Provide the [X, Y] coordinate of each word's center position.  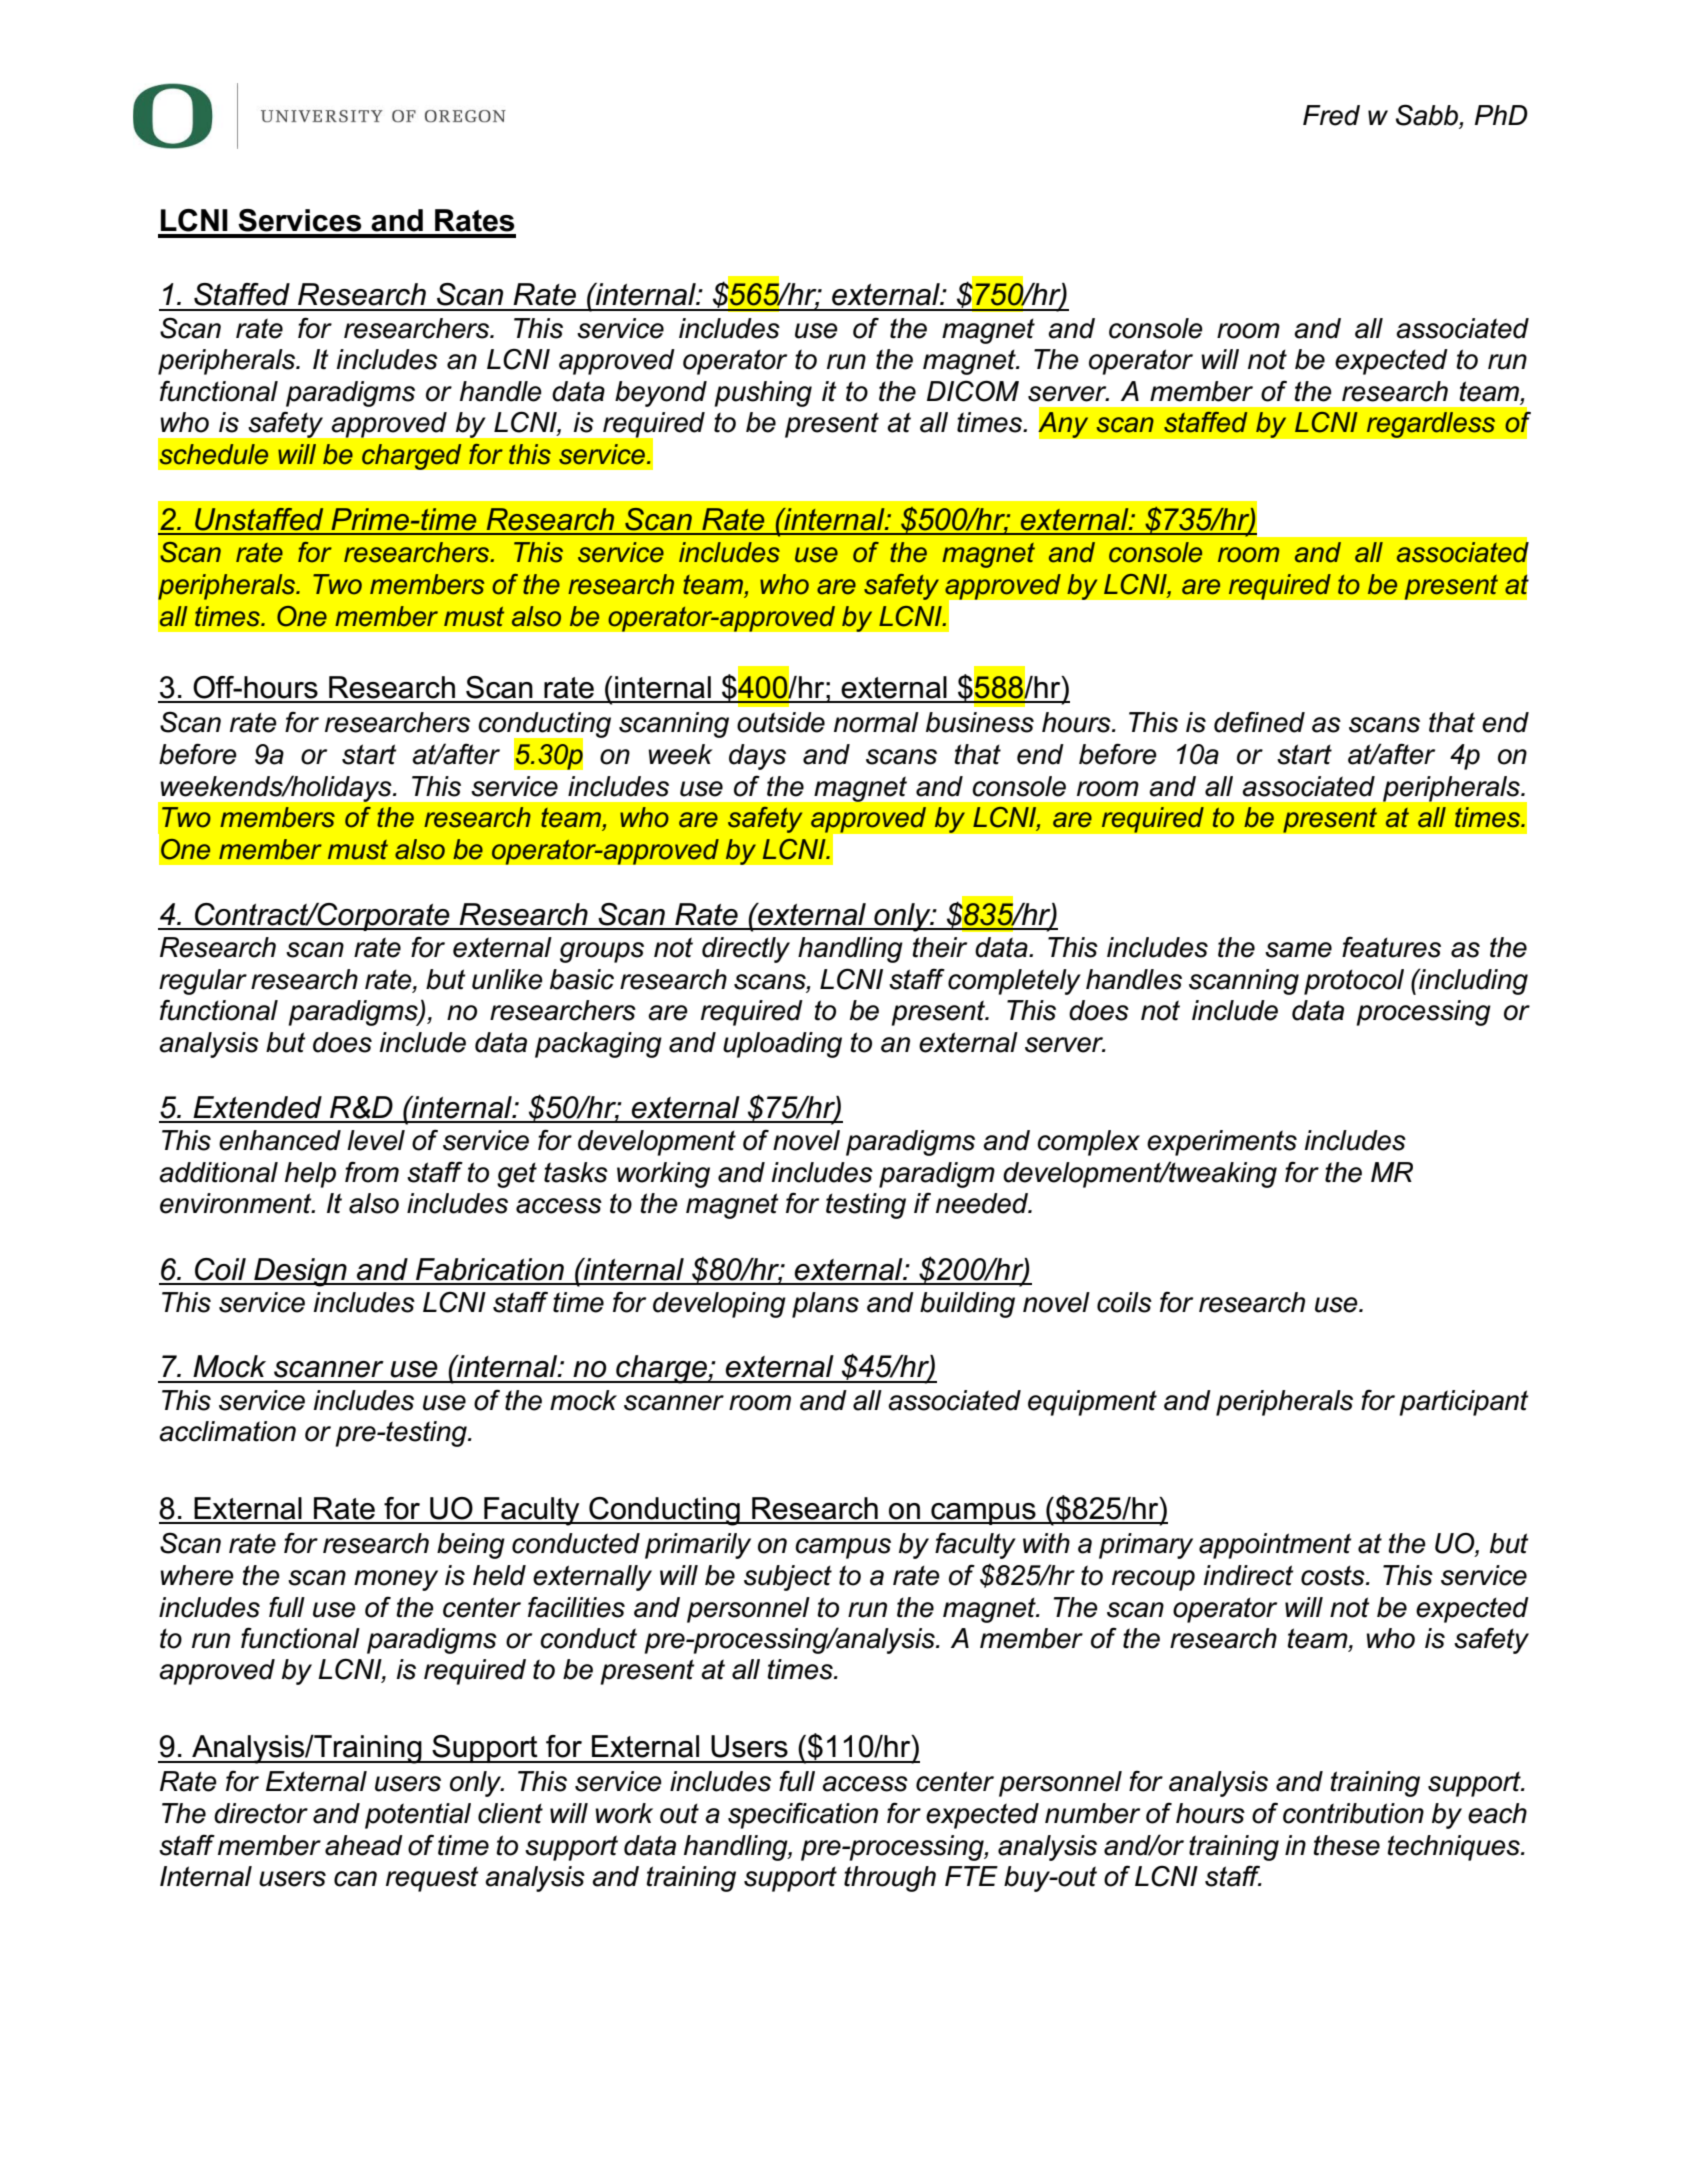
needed [983, 1203]
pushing [763, 394]
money [396, 1580]
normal [876, 722]
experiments [1222, 1143]
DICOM [973, 391]
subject [788, 1578]
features [1391, 947]
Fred [1331, 115]
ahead [364, 1845]
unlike [507, 979]
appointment [1275, 1546]
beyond [661, 394]
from [372, 1172]
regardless [1431, 425]
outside [781, 722]
